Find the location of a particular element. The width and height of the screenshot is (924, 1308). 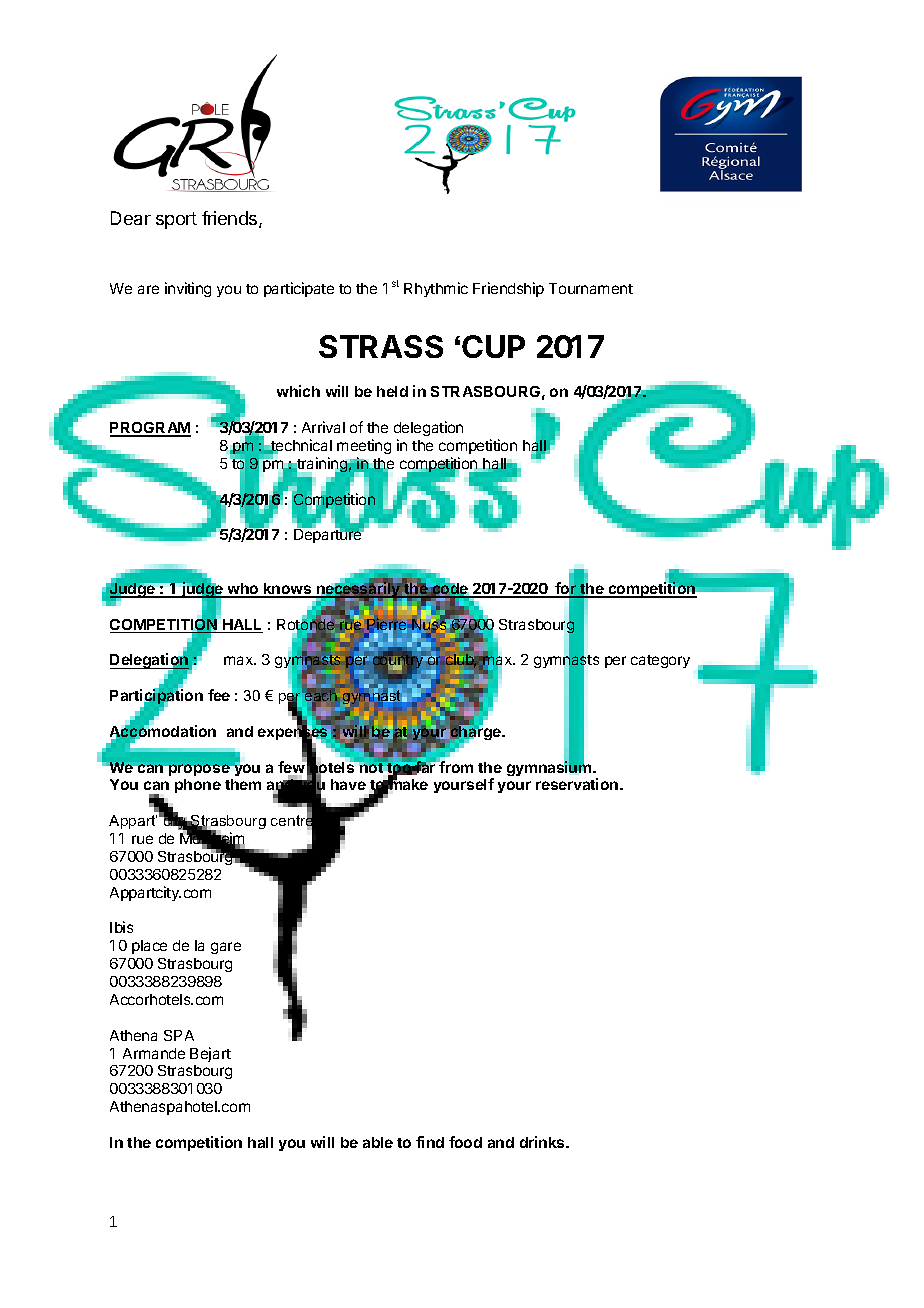

category is located at coordinates (660, 661).
